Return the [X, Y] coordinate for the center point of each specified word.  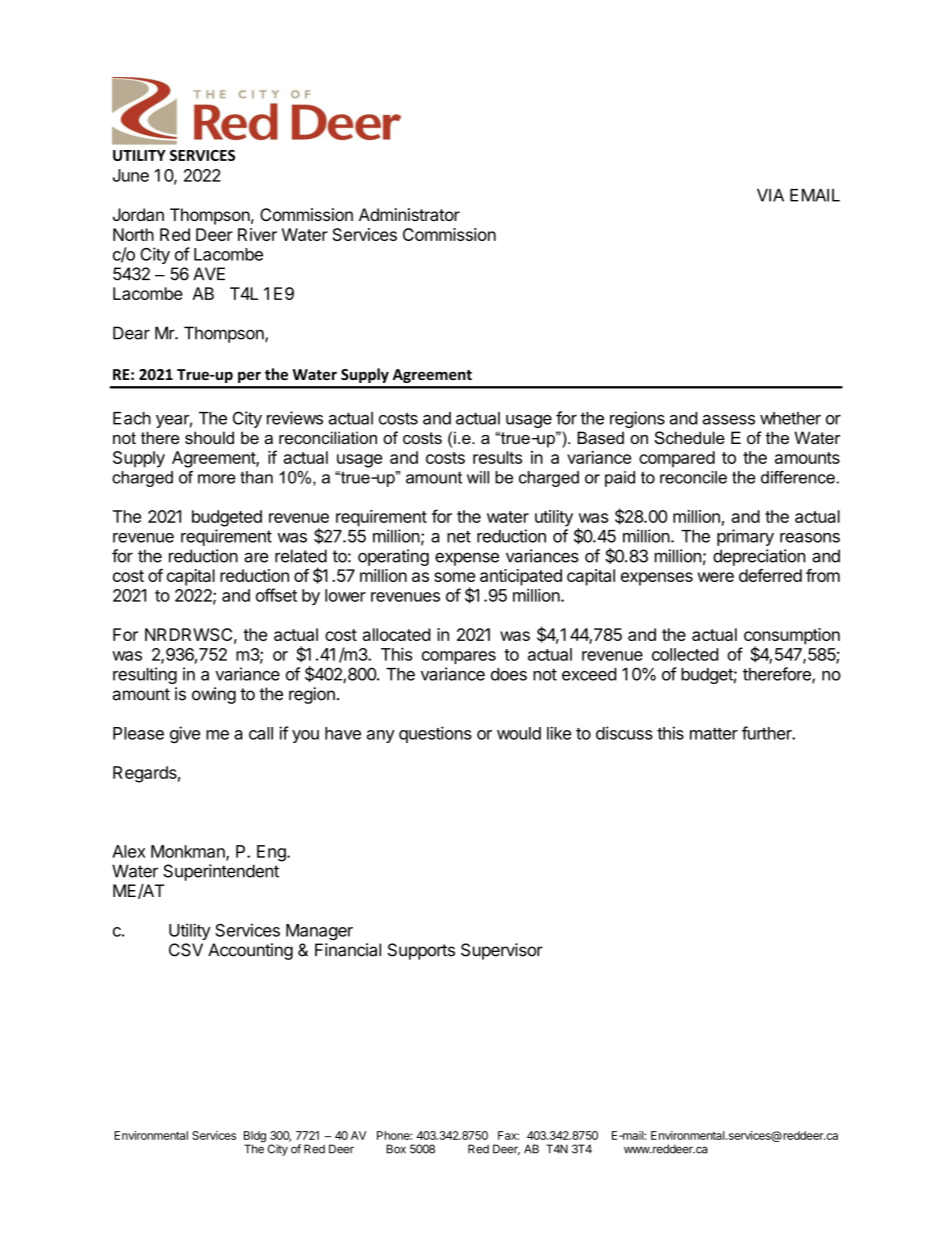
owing [214, 695]
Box [396, 1149]
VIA [770, 195]
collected [685, 654]
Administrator [409, 214]
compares [459, 657]
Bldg [255, 1138]
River [257, 234]
